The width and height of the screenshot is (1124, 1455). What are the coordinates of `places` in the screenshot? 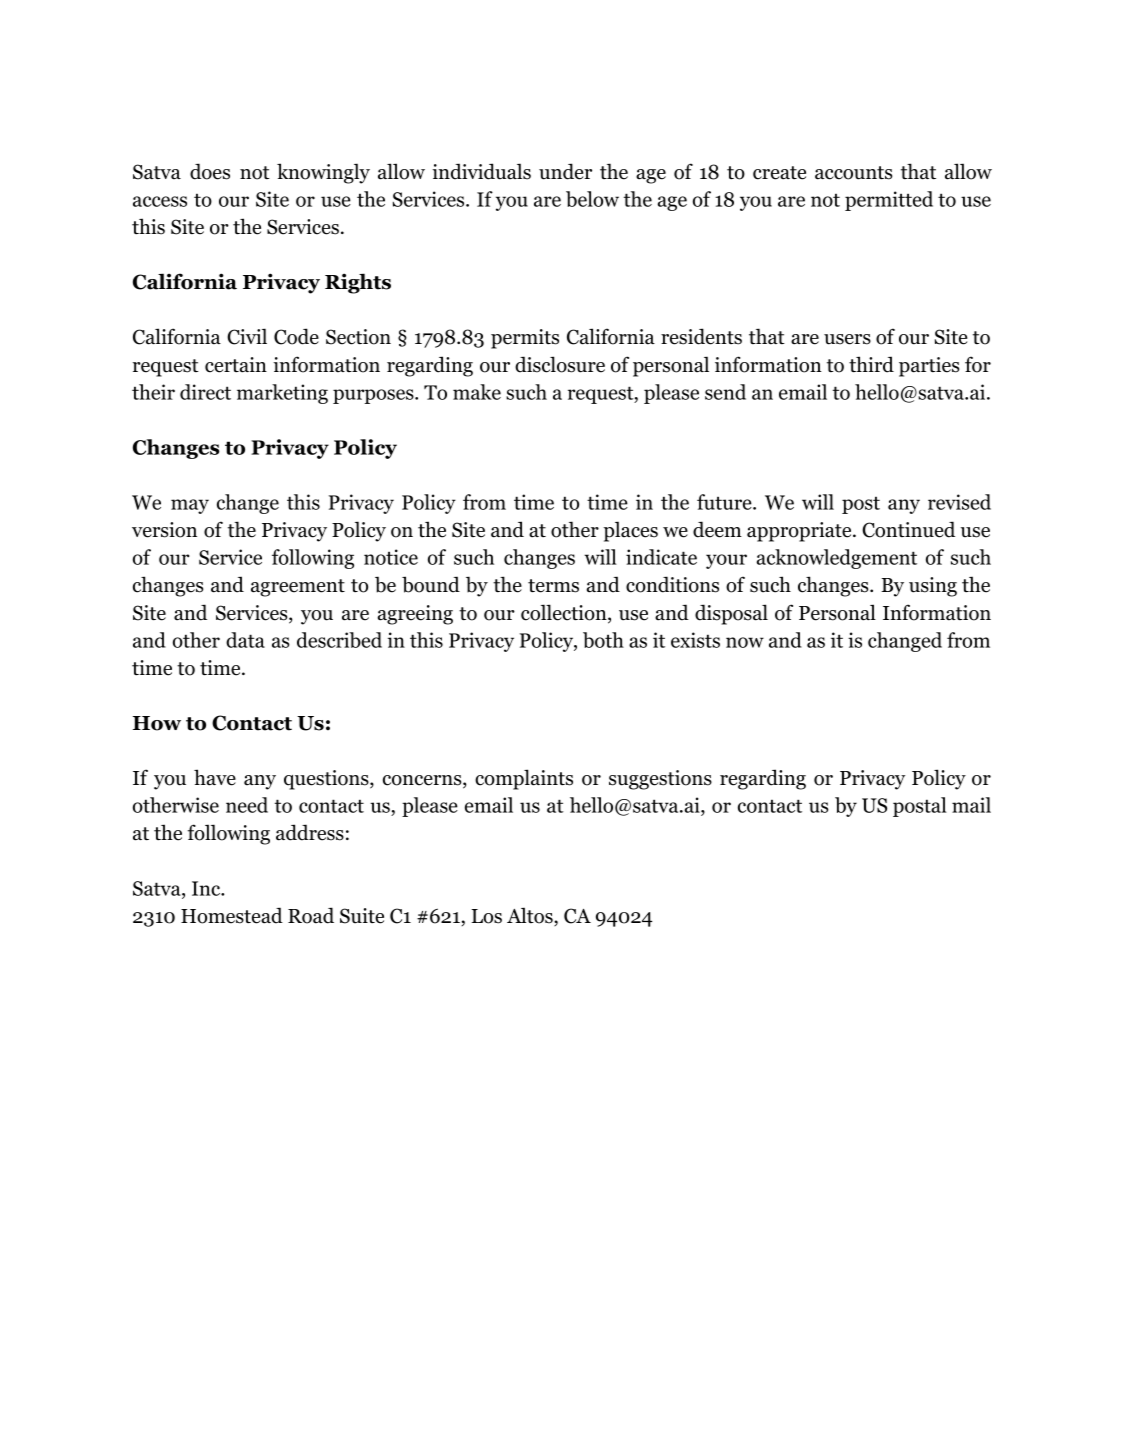 It's located at (630, 531).
